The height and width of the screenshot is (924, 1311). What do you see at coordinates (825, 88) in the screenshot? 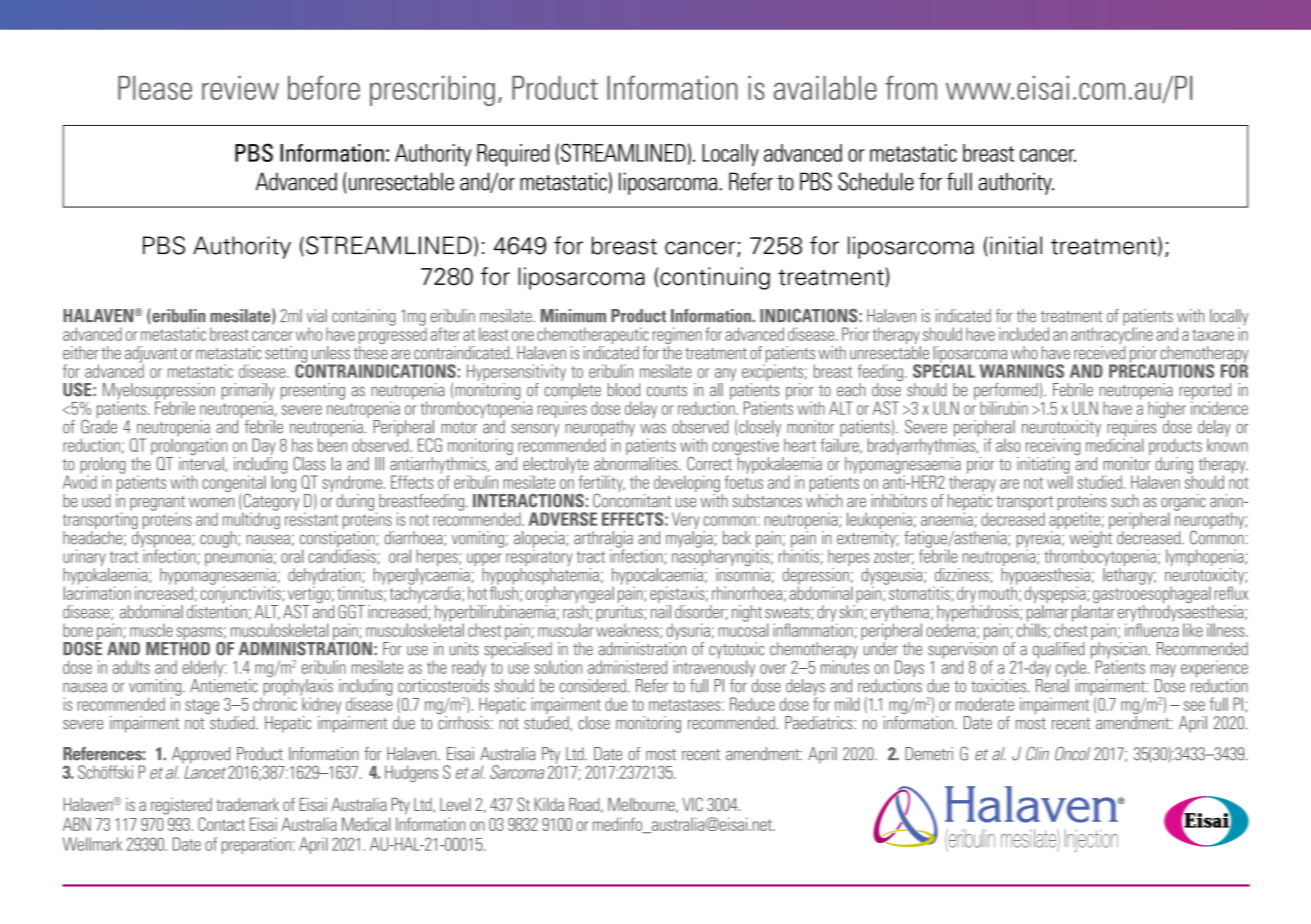
I see `available` at bounding box center [825, 88].
